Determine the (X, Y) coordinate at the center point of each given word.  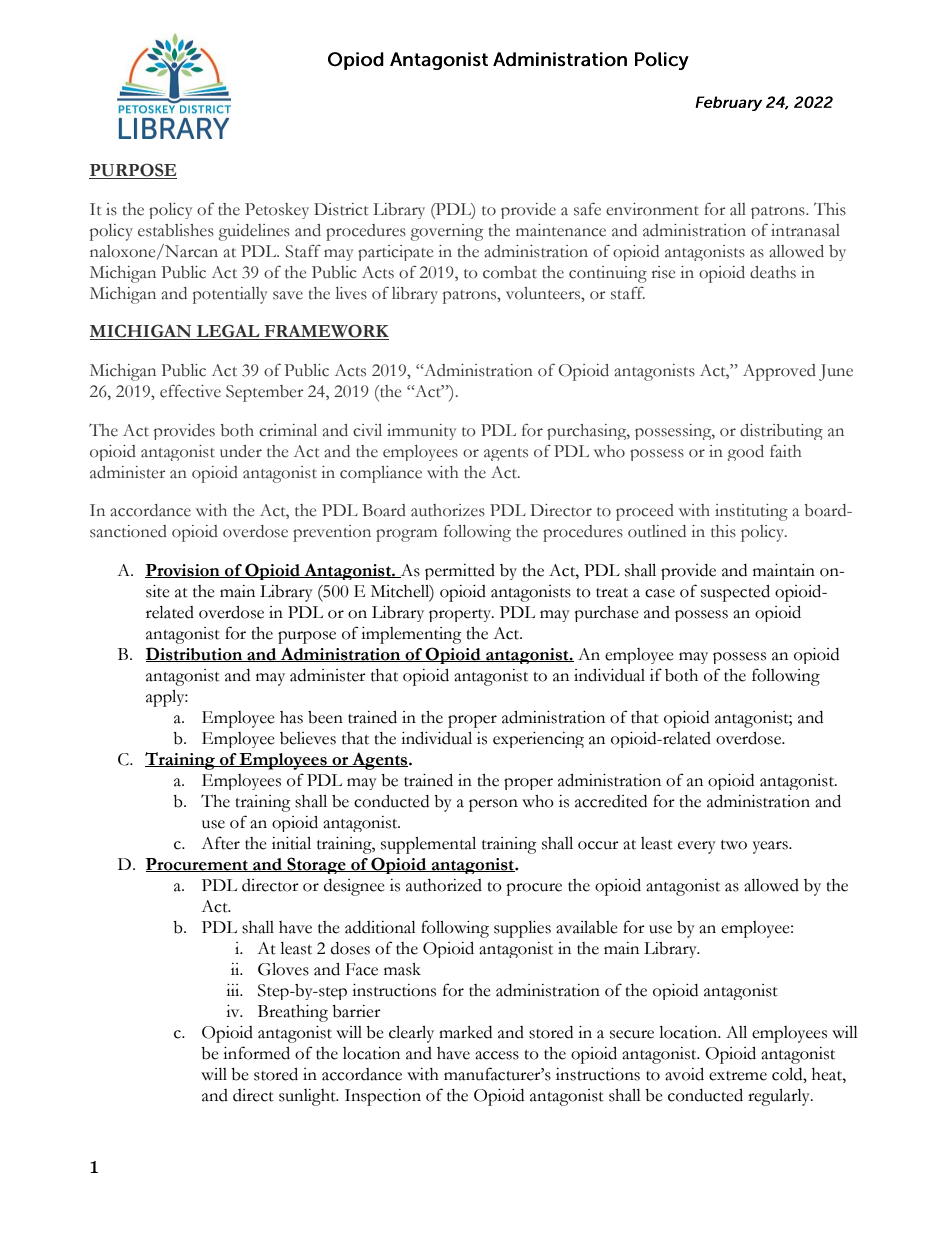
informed (256, 1053)
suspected (735, 593)
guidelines (254, 232)
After (220, 843)
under (241, 451)
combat (510, 272)
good (745, 453)
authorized (444, 885)
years (771, 847)
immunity (421, 432)
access (497, 1055)
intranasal (805, 230)
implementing (411, 635)
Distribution (195, 654)
